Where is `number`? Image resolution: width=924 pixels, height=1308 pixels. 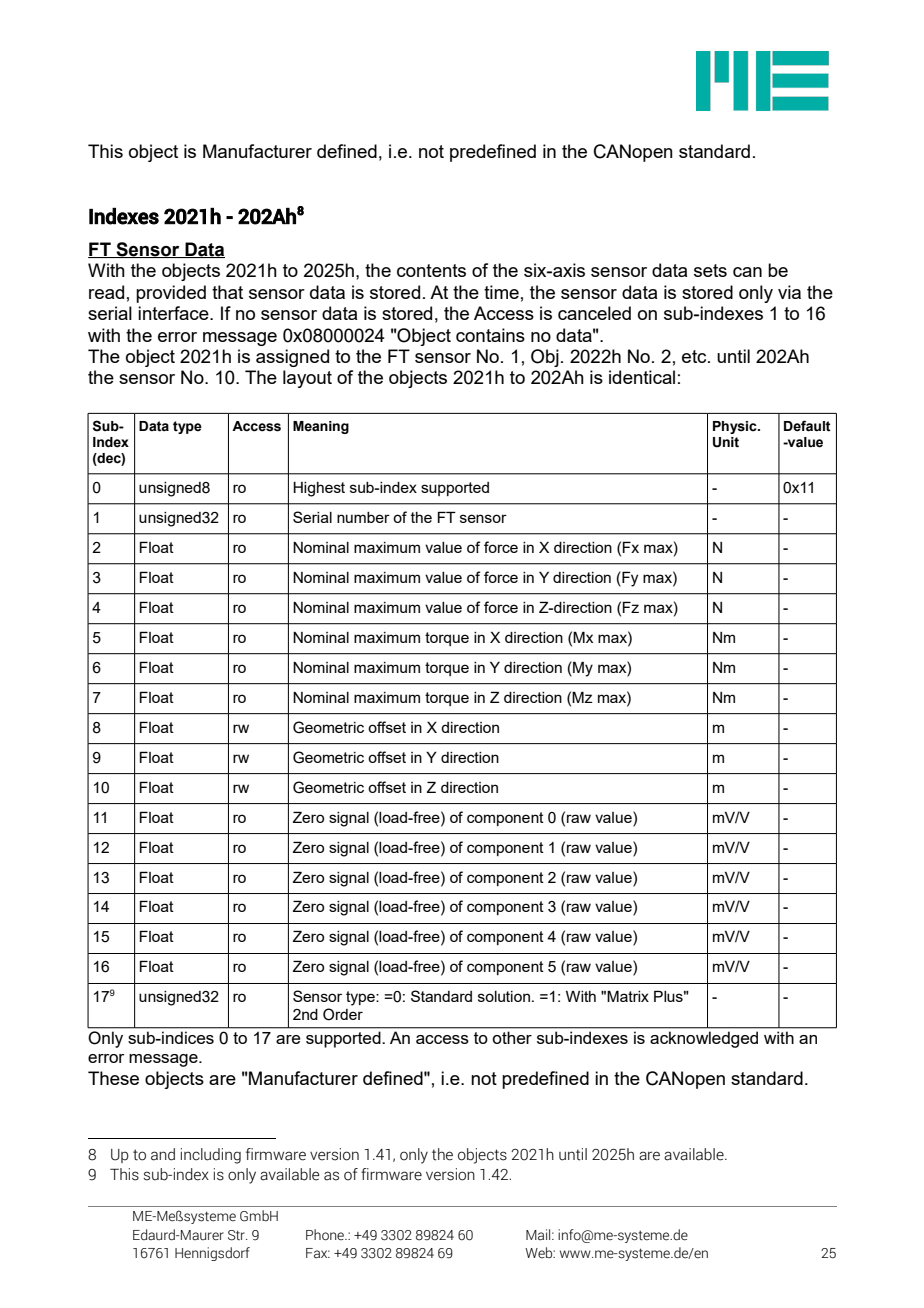
number is located at coordinates (363, 517).
